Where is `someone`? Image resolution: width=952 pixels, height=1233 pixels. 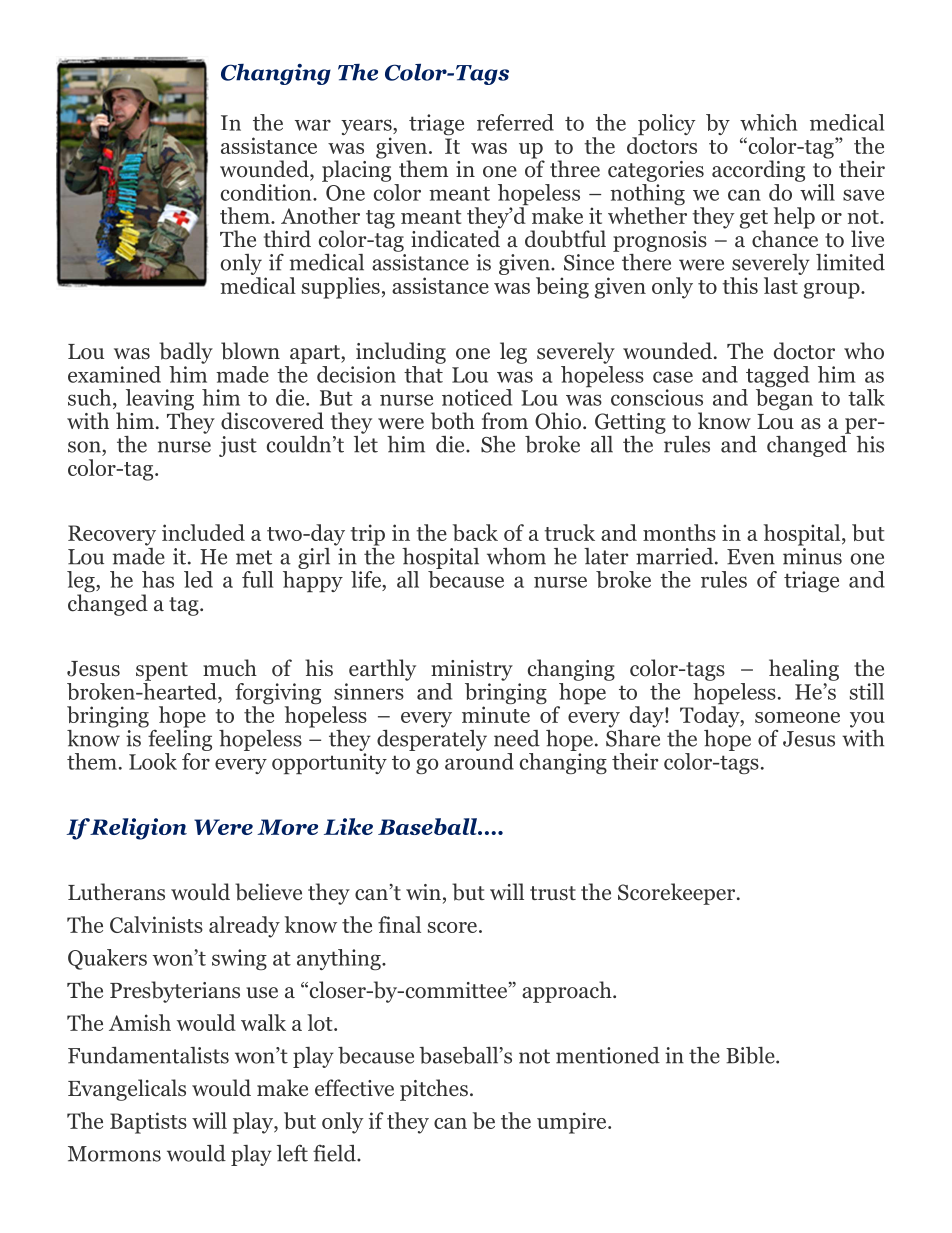 someone is located at coordinates (797, 717).
